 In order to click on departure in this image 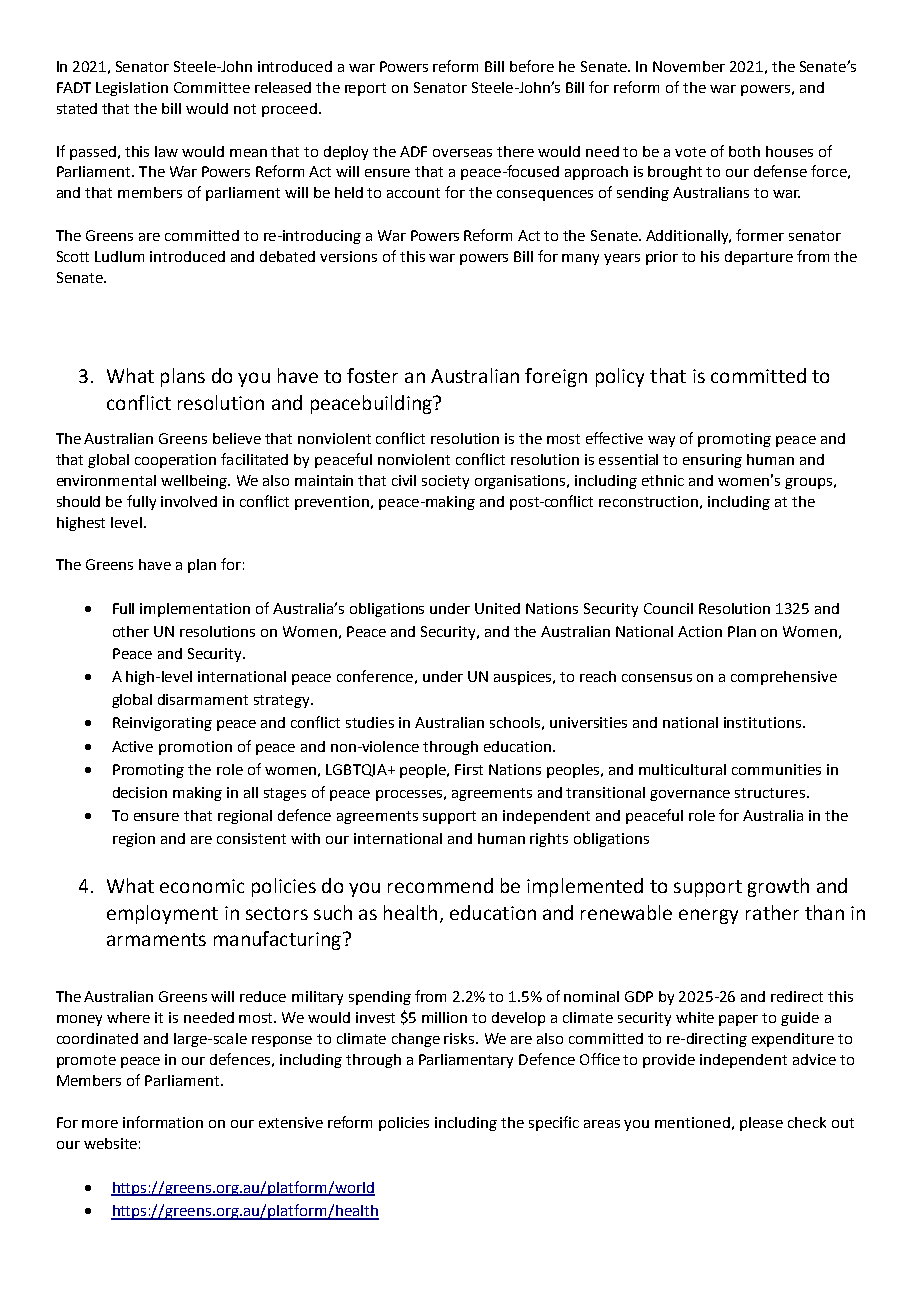, I will do `click(759, 258)`.
